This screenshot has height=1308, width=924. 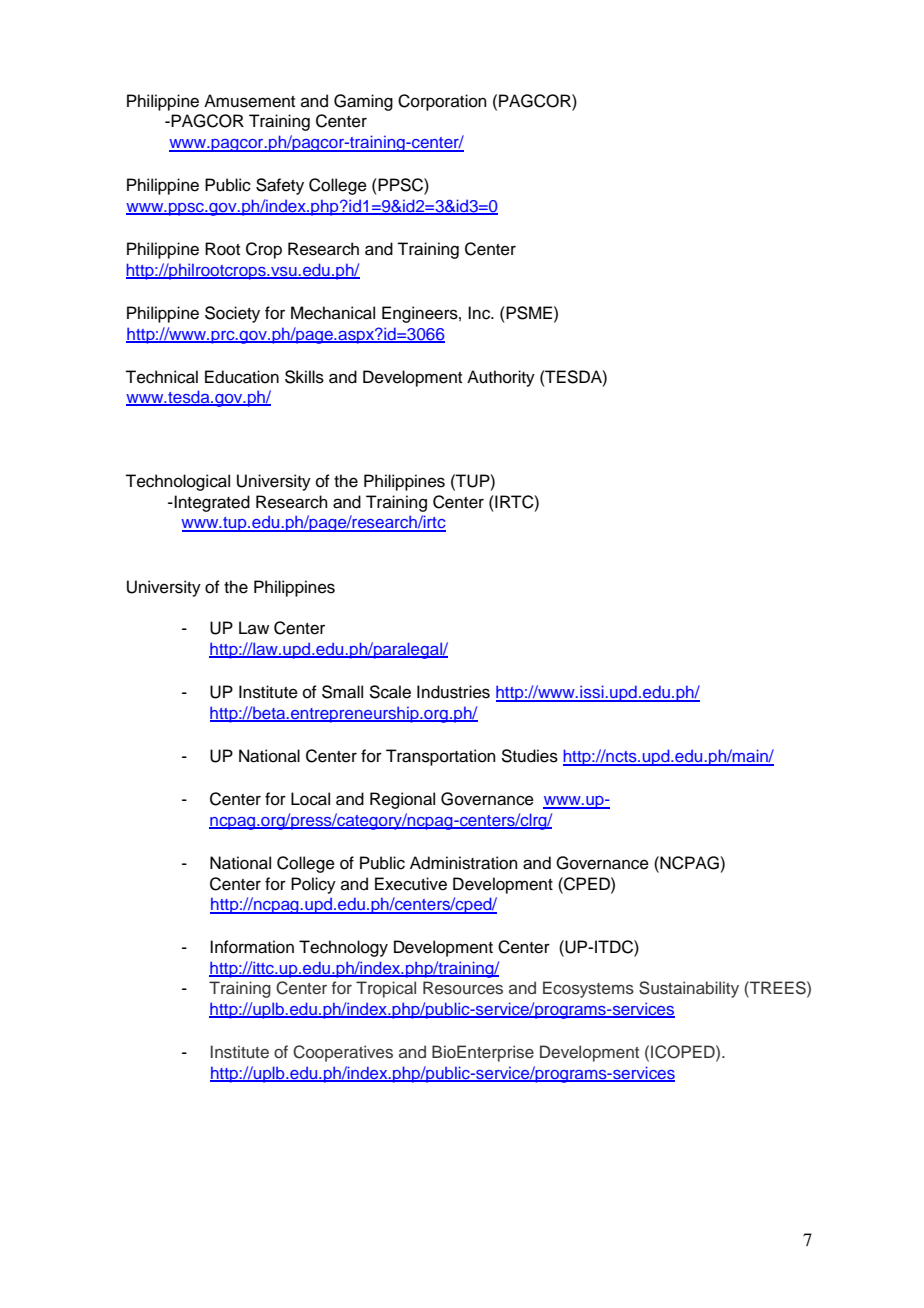 What do you see at coordinates (529, 756) in the screenshot?
I see `Studies` at bounding box center [529, 756].
